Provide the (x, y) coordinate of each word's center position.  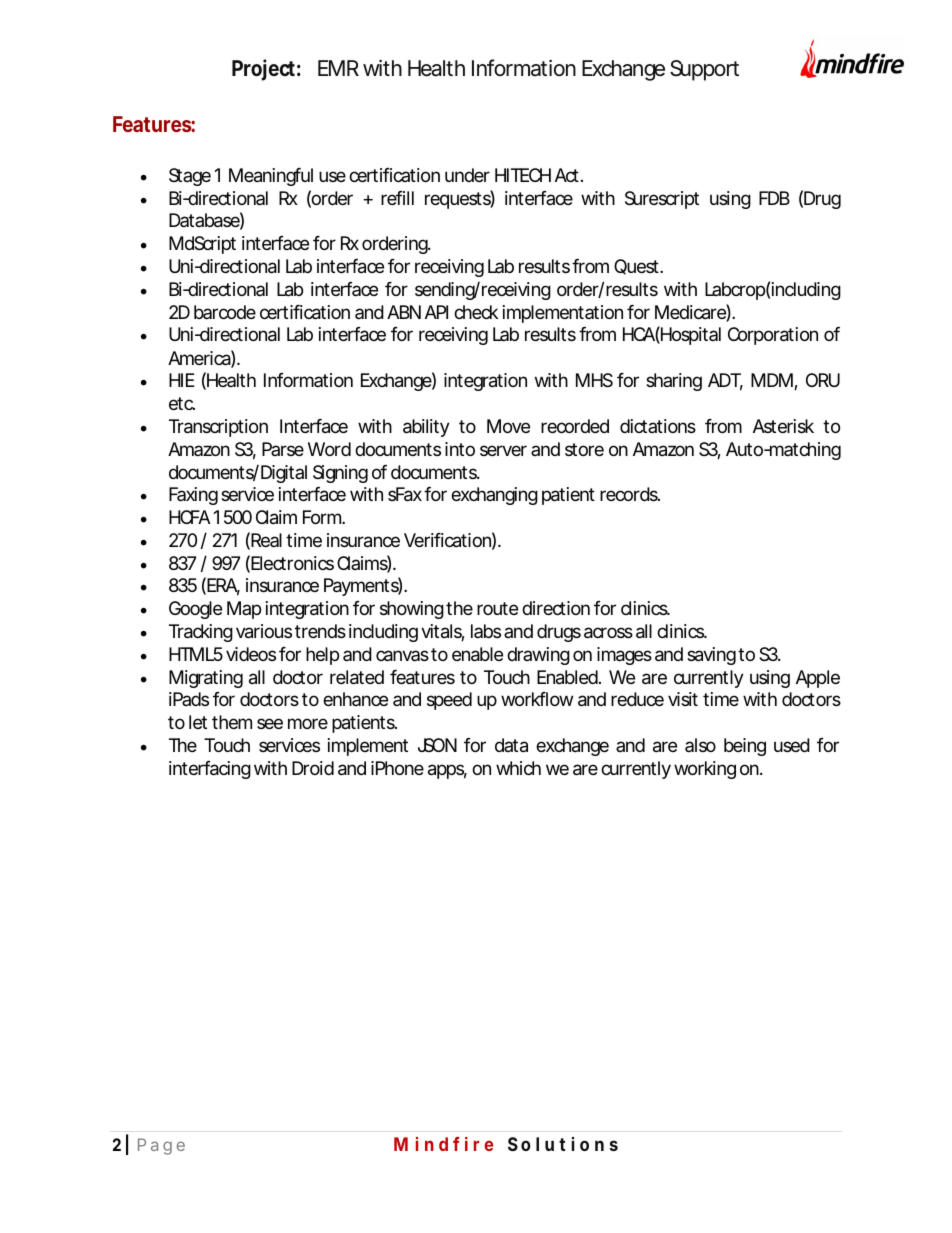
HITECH (523, 175)
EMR (338, 68)
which (518, 768)
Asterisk (783, 426)
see (270, 723)
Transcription (218, 428)
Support (704, 70)
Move (508, 426)
